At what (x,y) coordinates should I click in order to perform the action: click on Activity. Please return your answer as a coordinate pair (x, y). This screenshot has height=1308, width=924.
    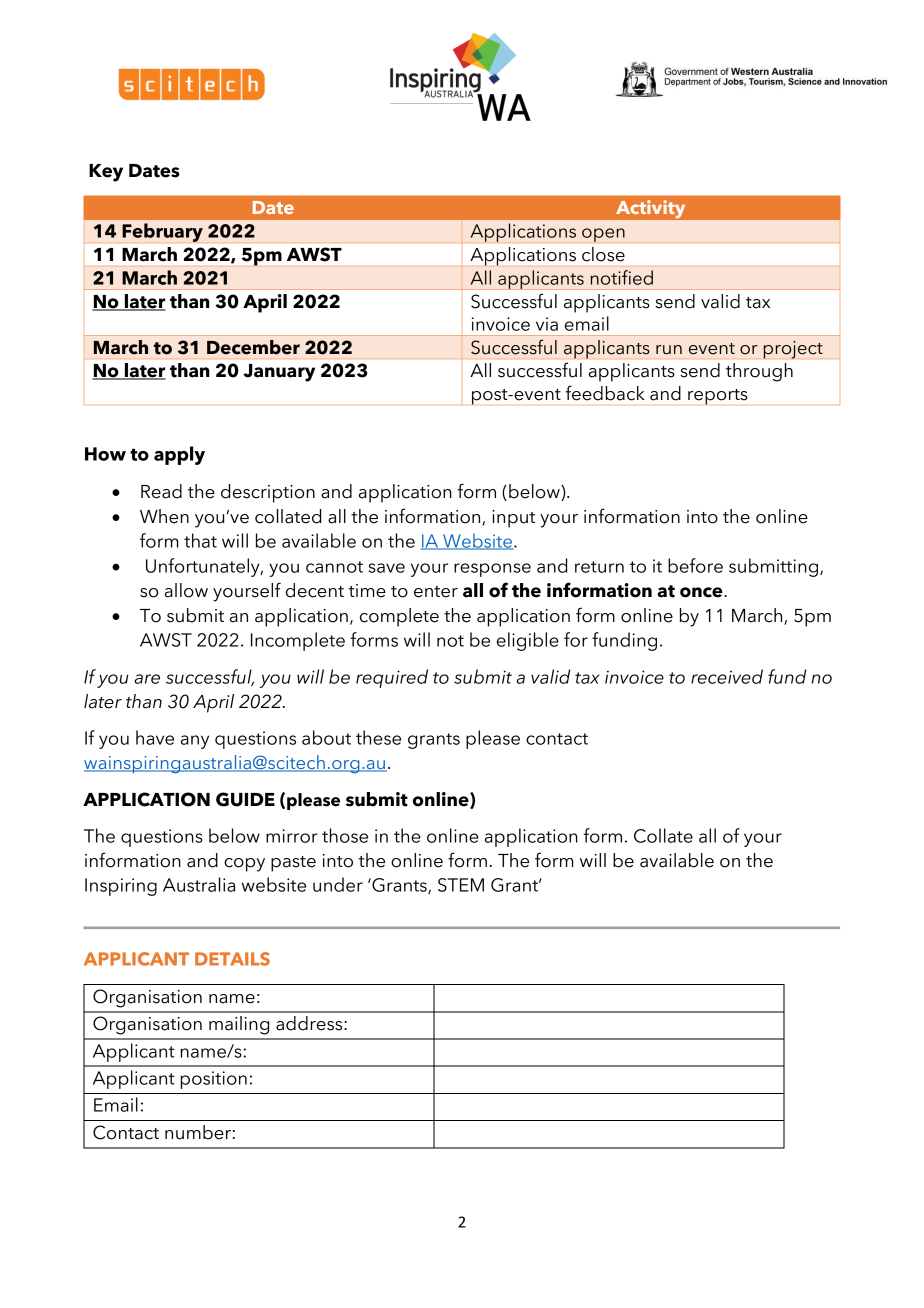
    Looking at the image, I should click on (651, 209).
